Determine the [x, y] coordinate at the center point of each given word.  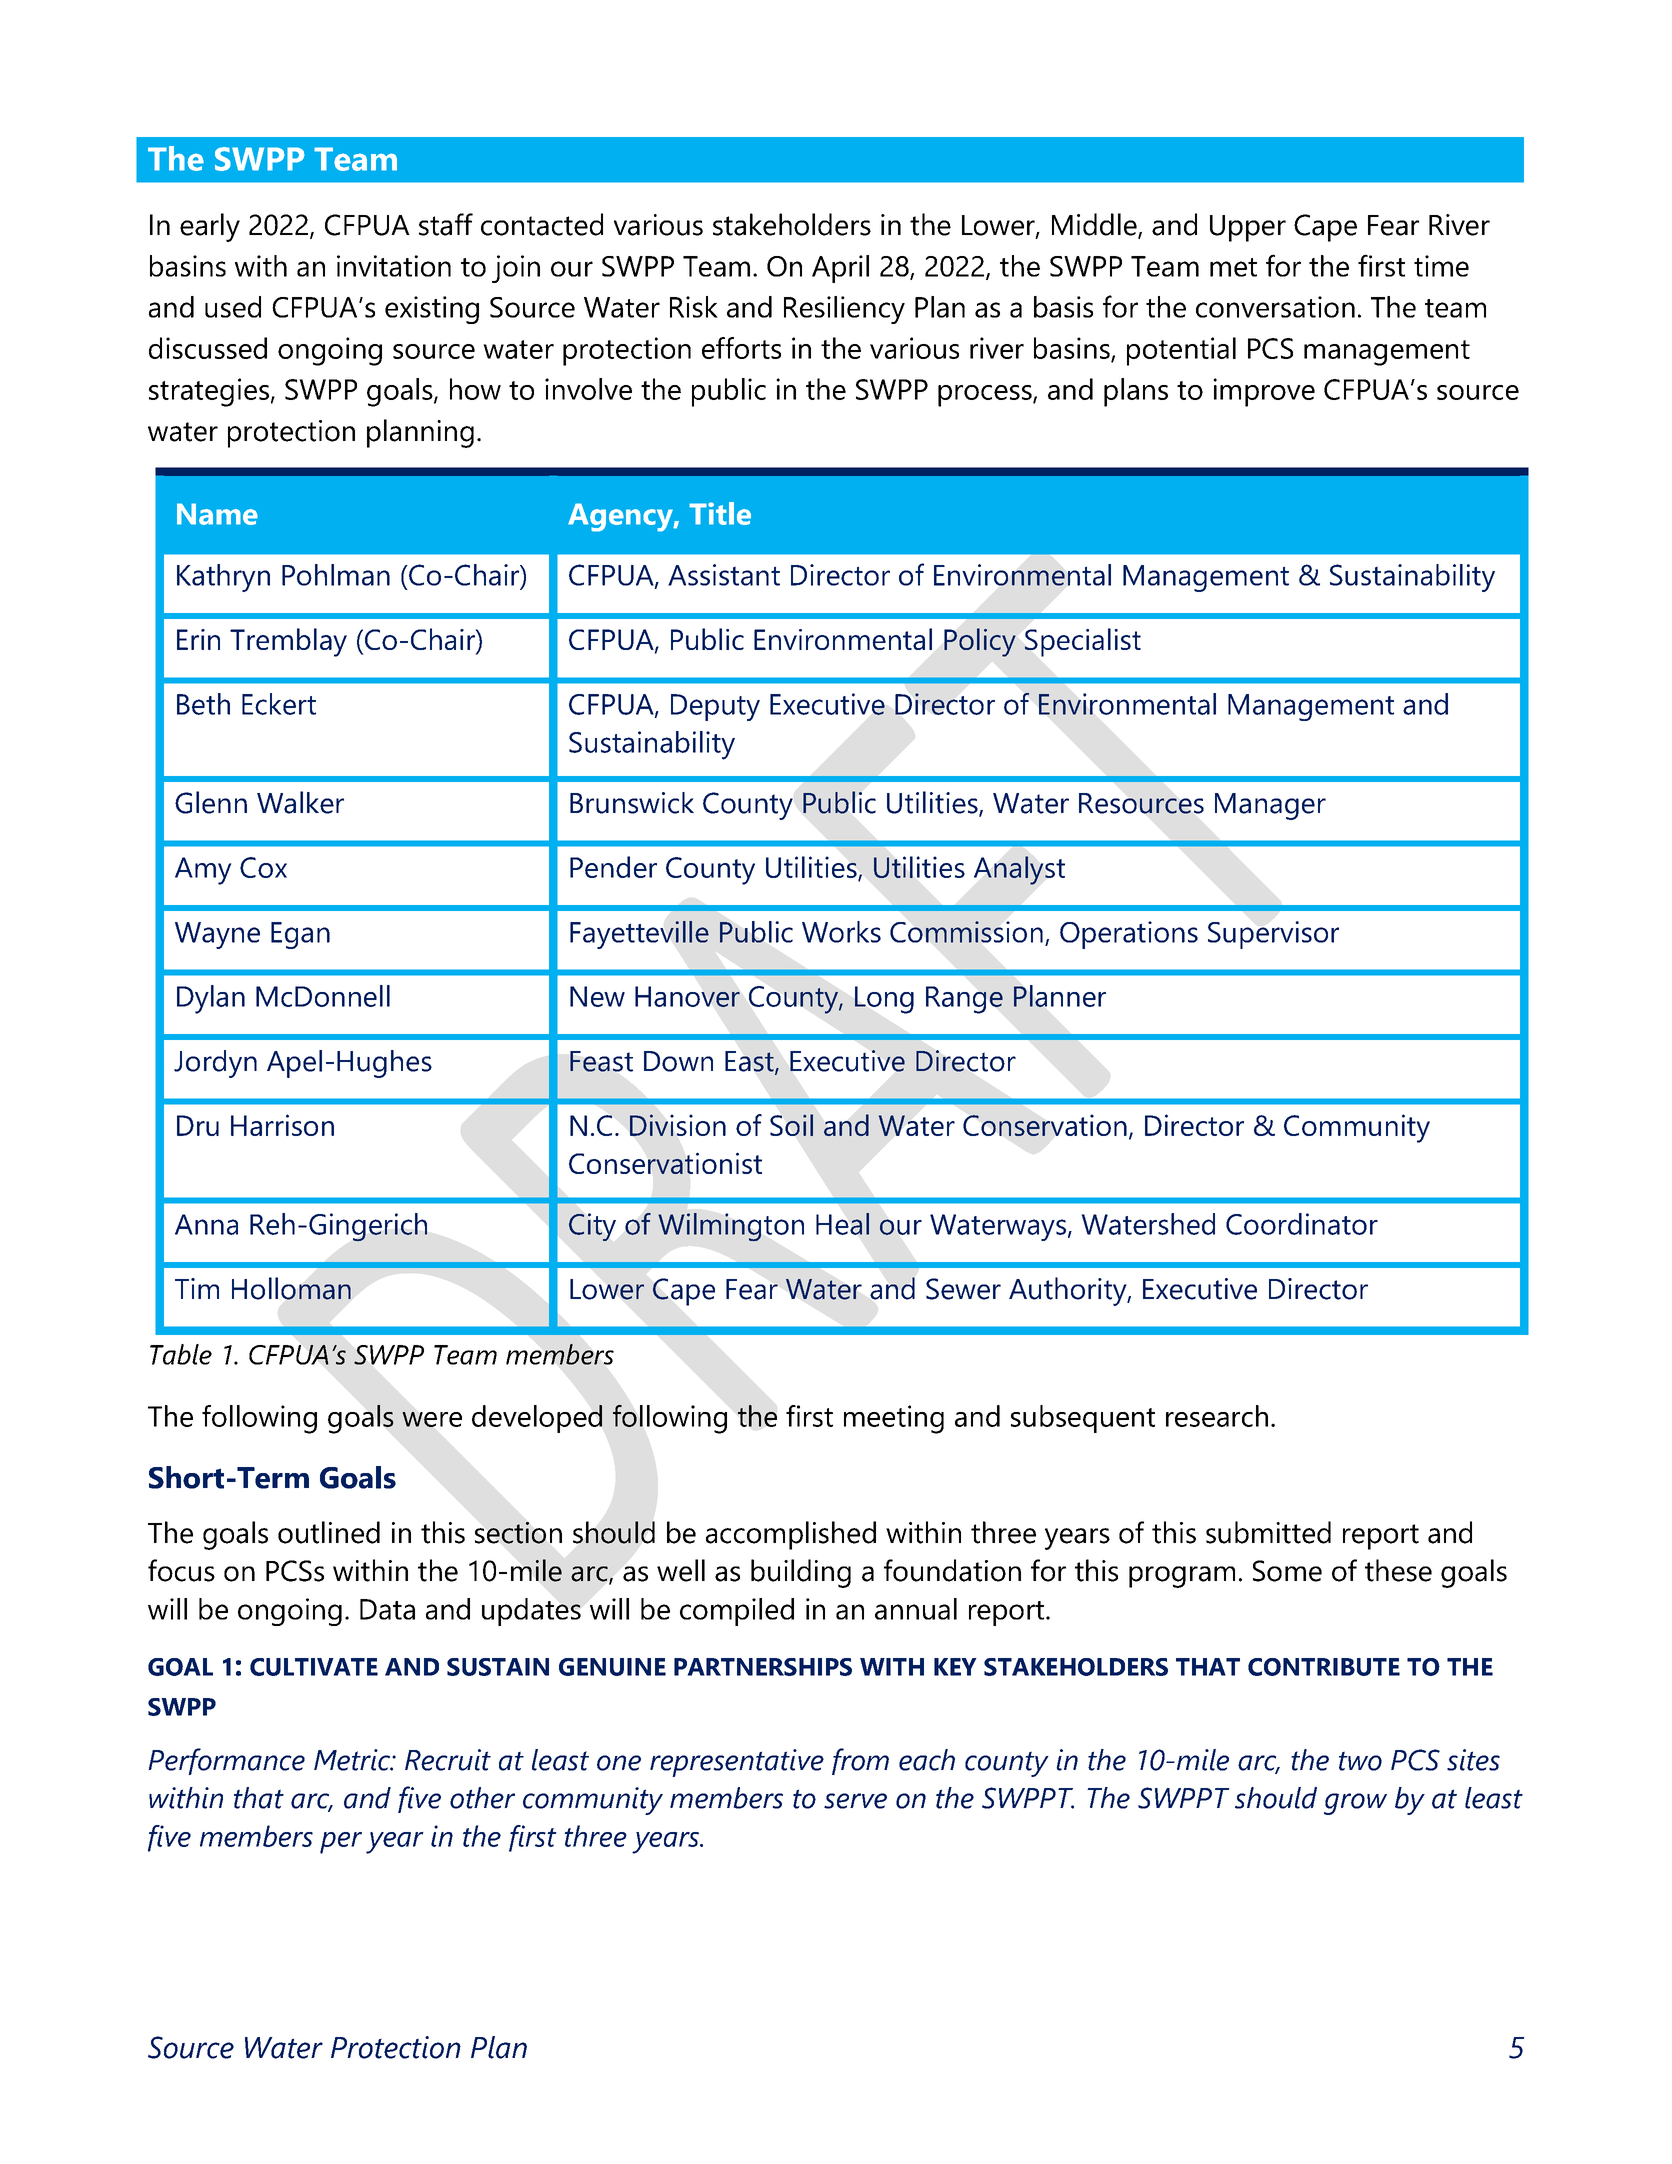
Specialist [1083, 642]
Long [884, 1000]
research [1217, 1416]
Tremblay [288, 642]
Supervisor [1273, 935]
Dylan [211, 999]
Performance [226, 1761]
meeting [894, 1419]
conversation [1275, 307]
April [840, 269]
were [432, 1419]
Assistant [724, 575]
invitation [394, 266]
